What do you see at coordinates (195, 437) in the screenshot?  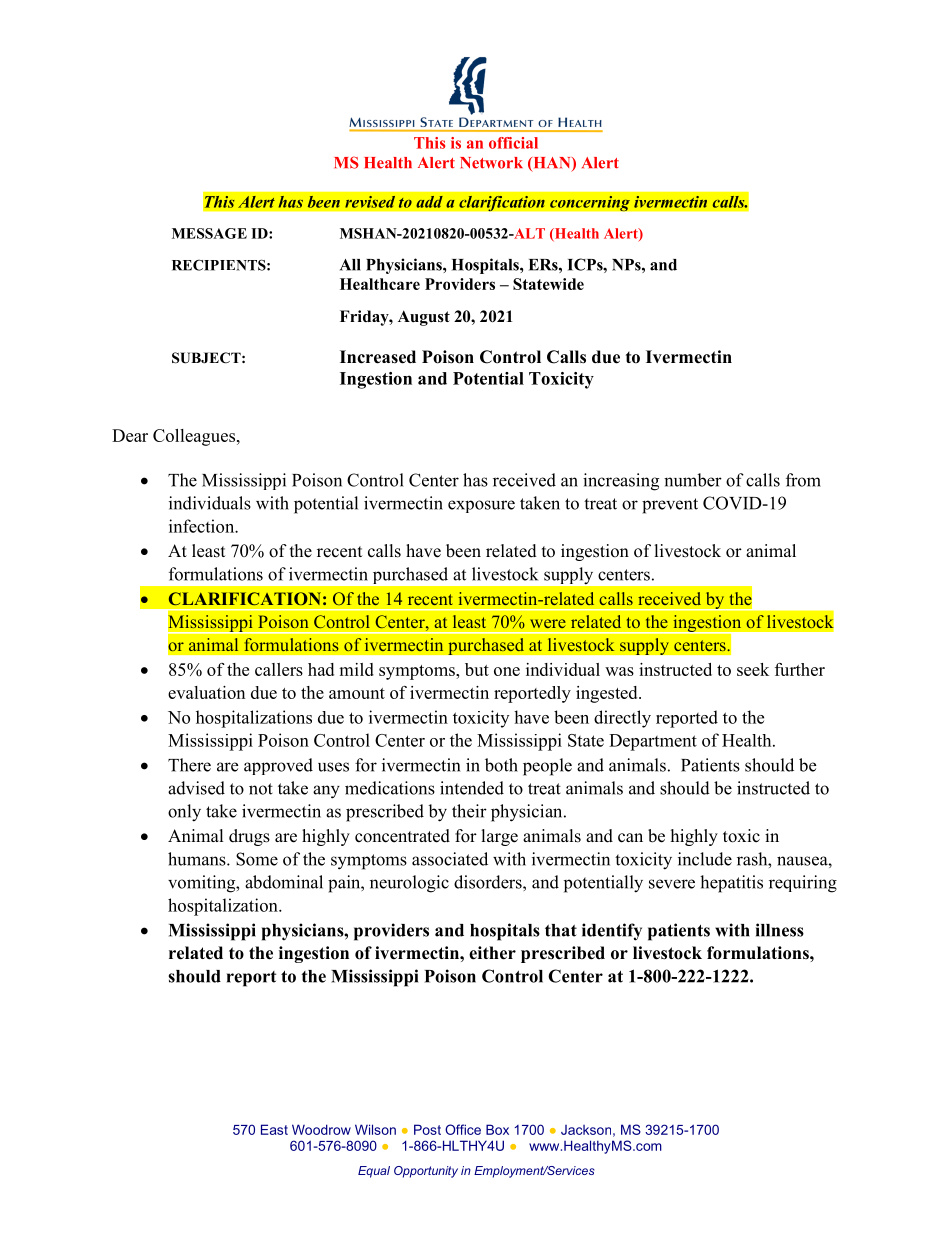 I see `Colleagues` at bounding box center [195, 437].
